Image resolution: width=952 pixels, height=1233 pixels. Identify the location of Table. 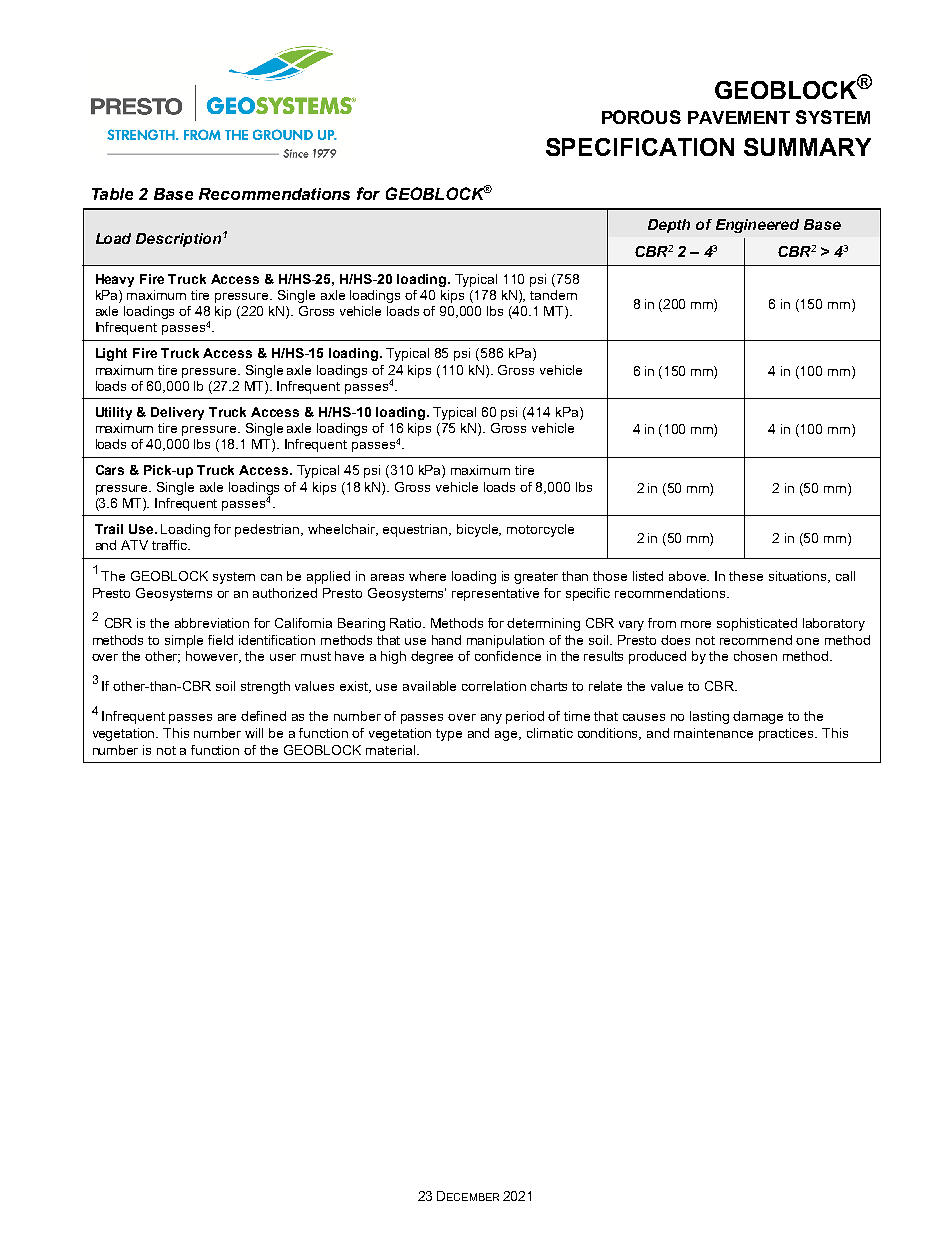
(112, 194).
